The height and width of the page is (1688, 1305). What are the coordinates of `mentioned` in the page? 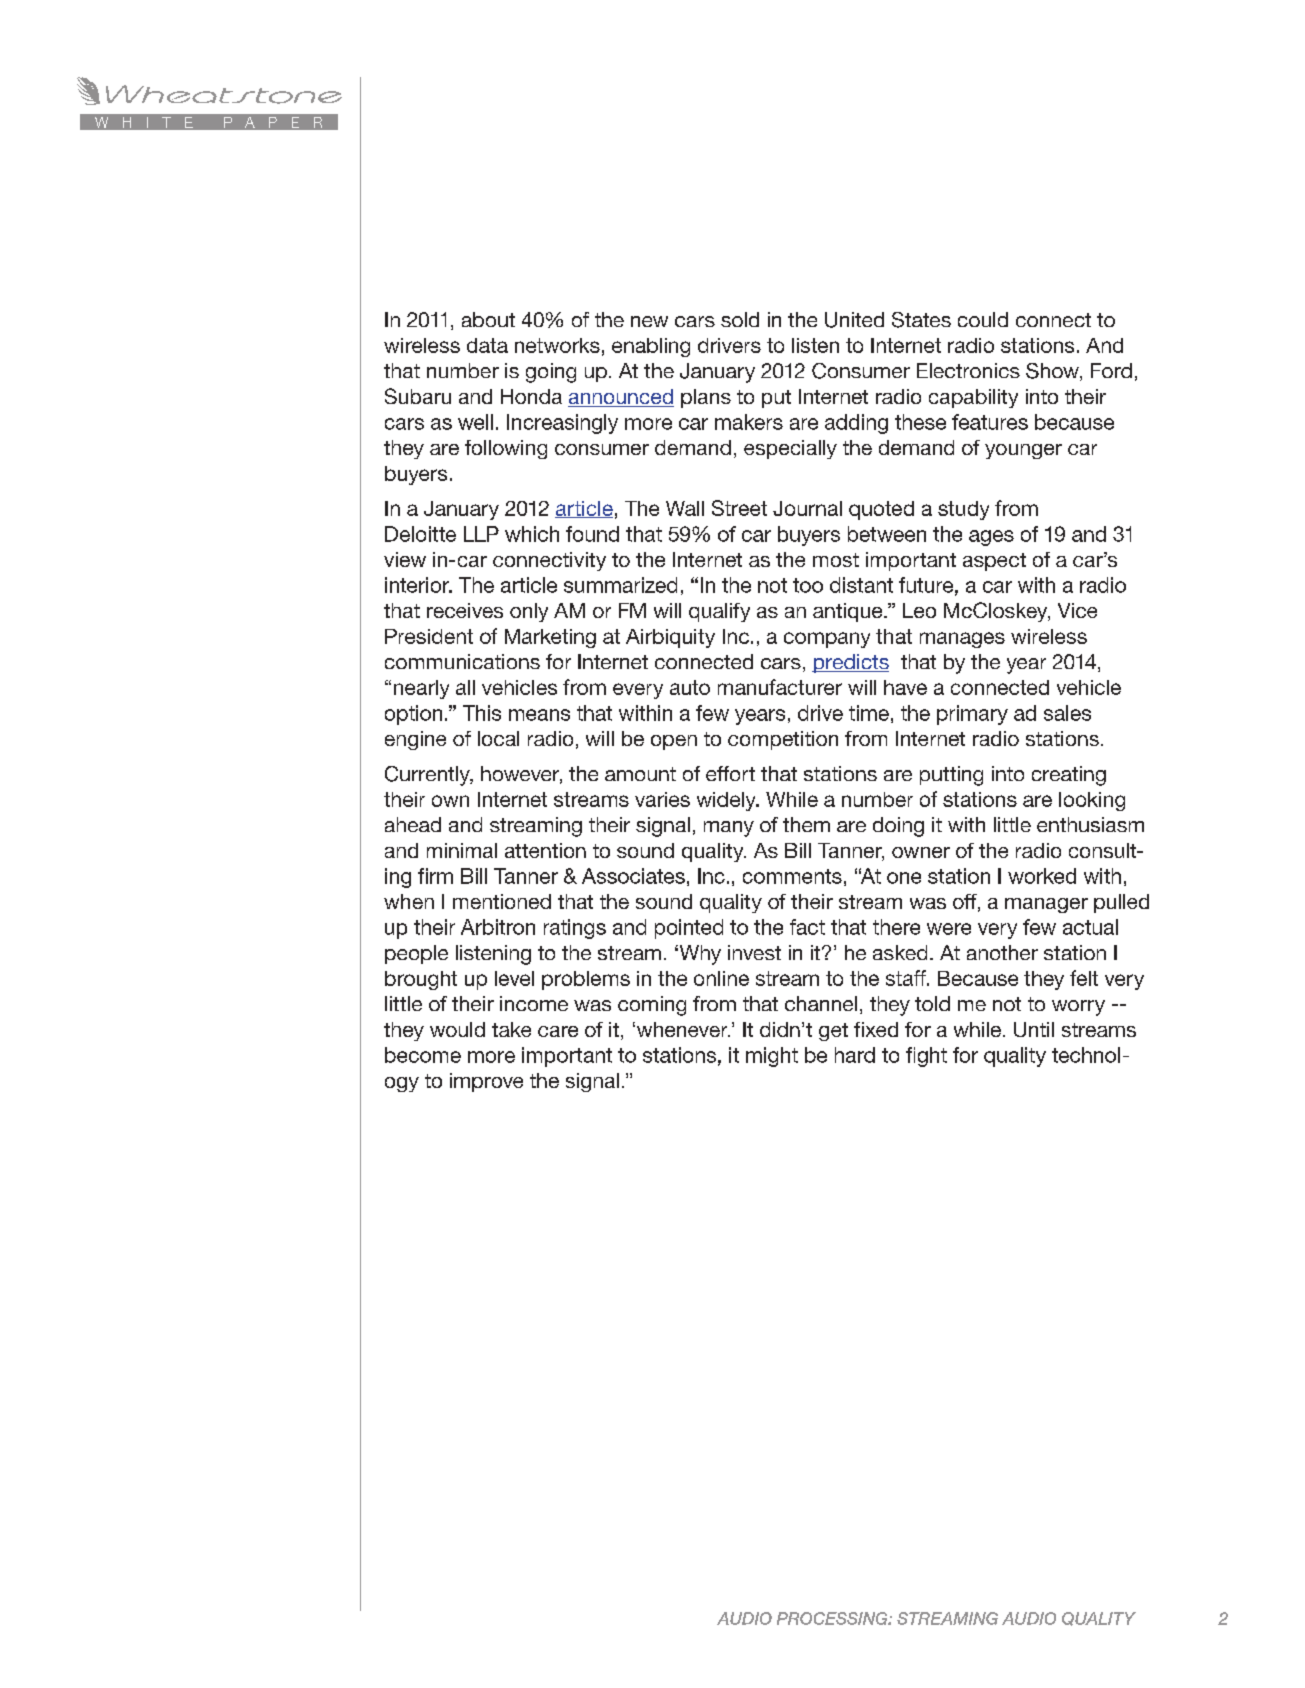 It's located at (502, 901).
